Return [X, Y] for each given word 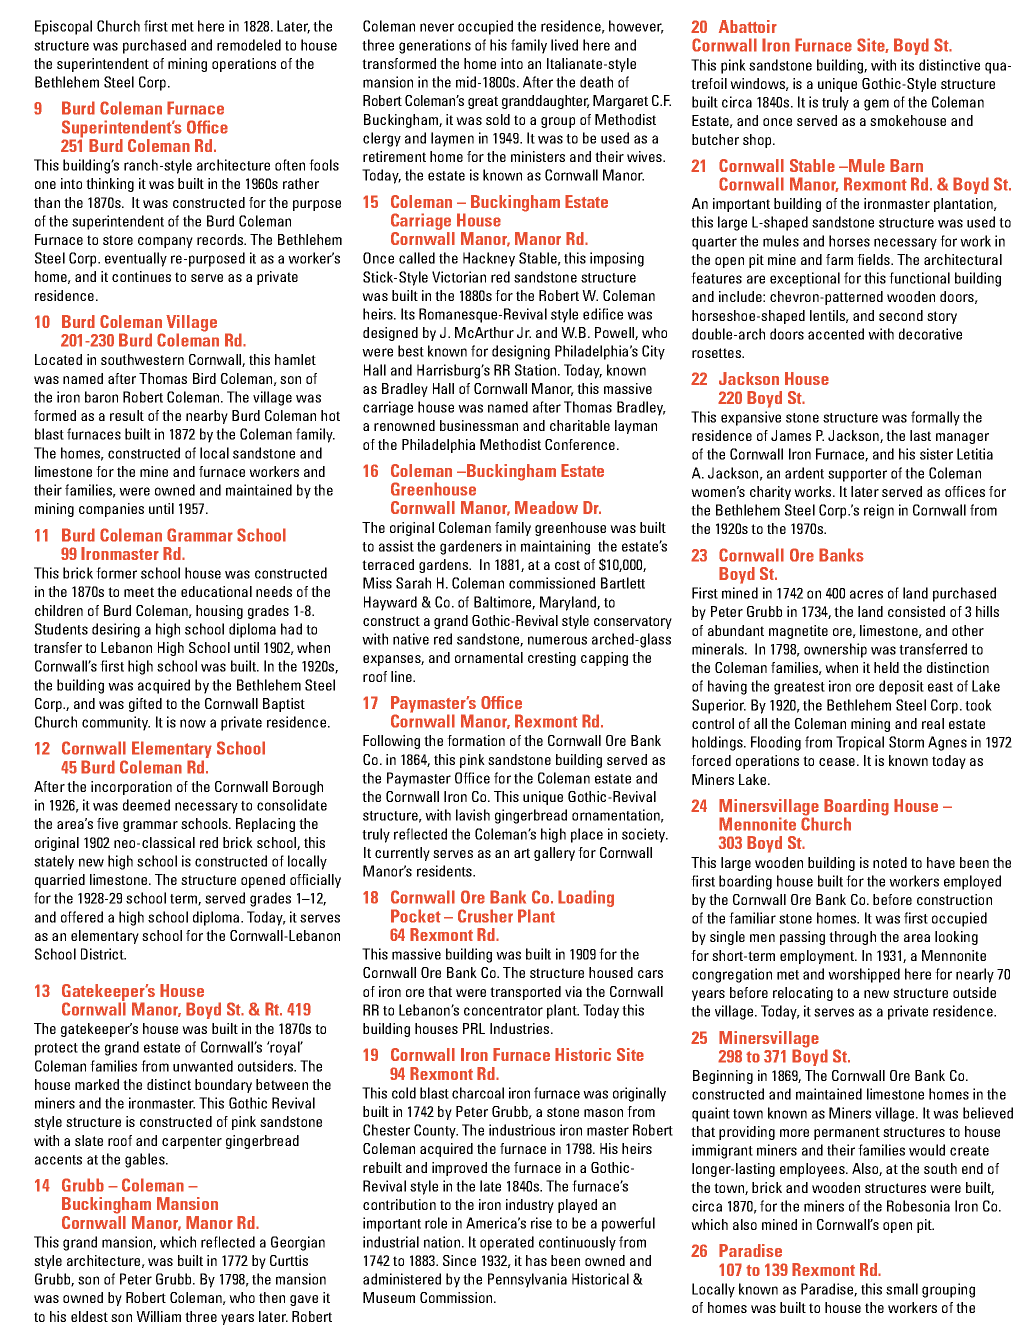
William [158, 1316]
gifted [145, 705]
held [886, 667]
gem [876, 105]
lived [564, 45]
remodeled [249, 45]
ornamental [489, 657]
